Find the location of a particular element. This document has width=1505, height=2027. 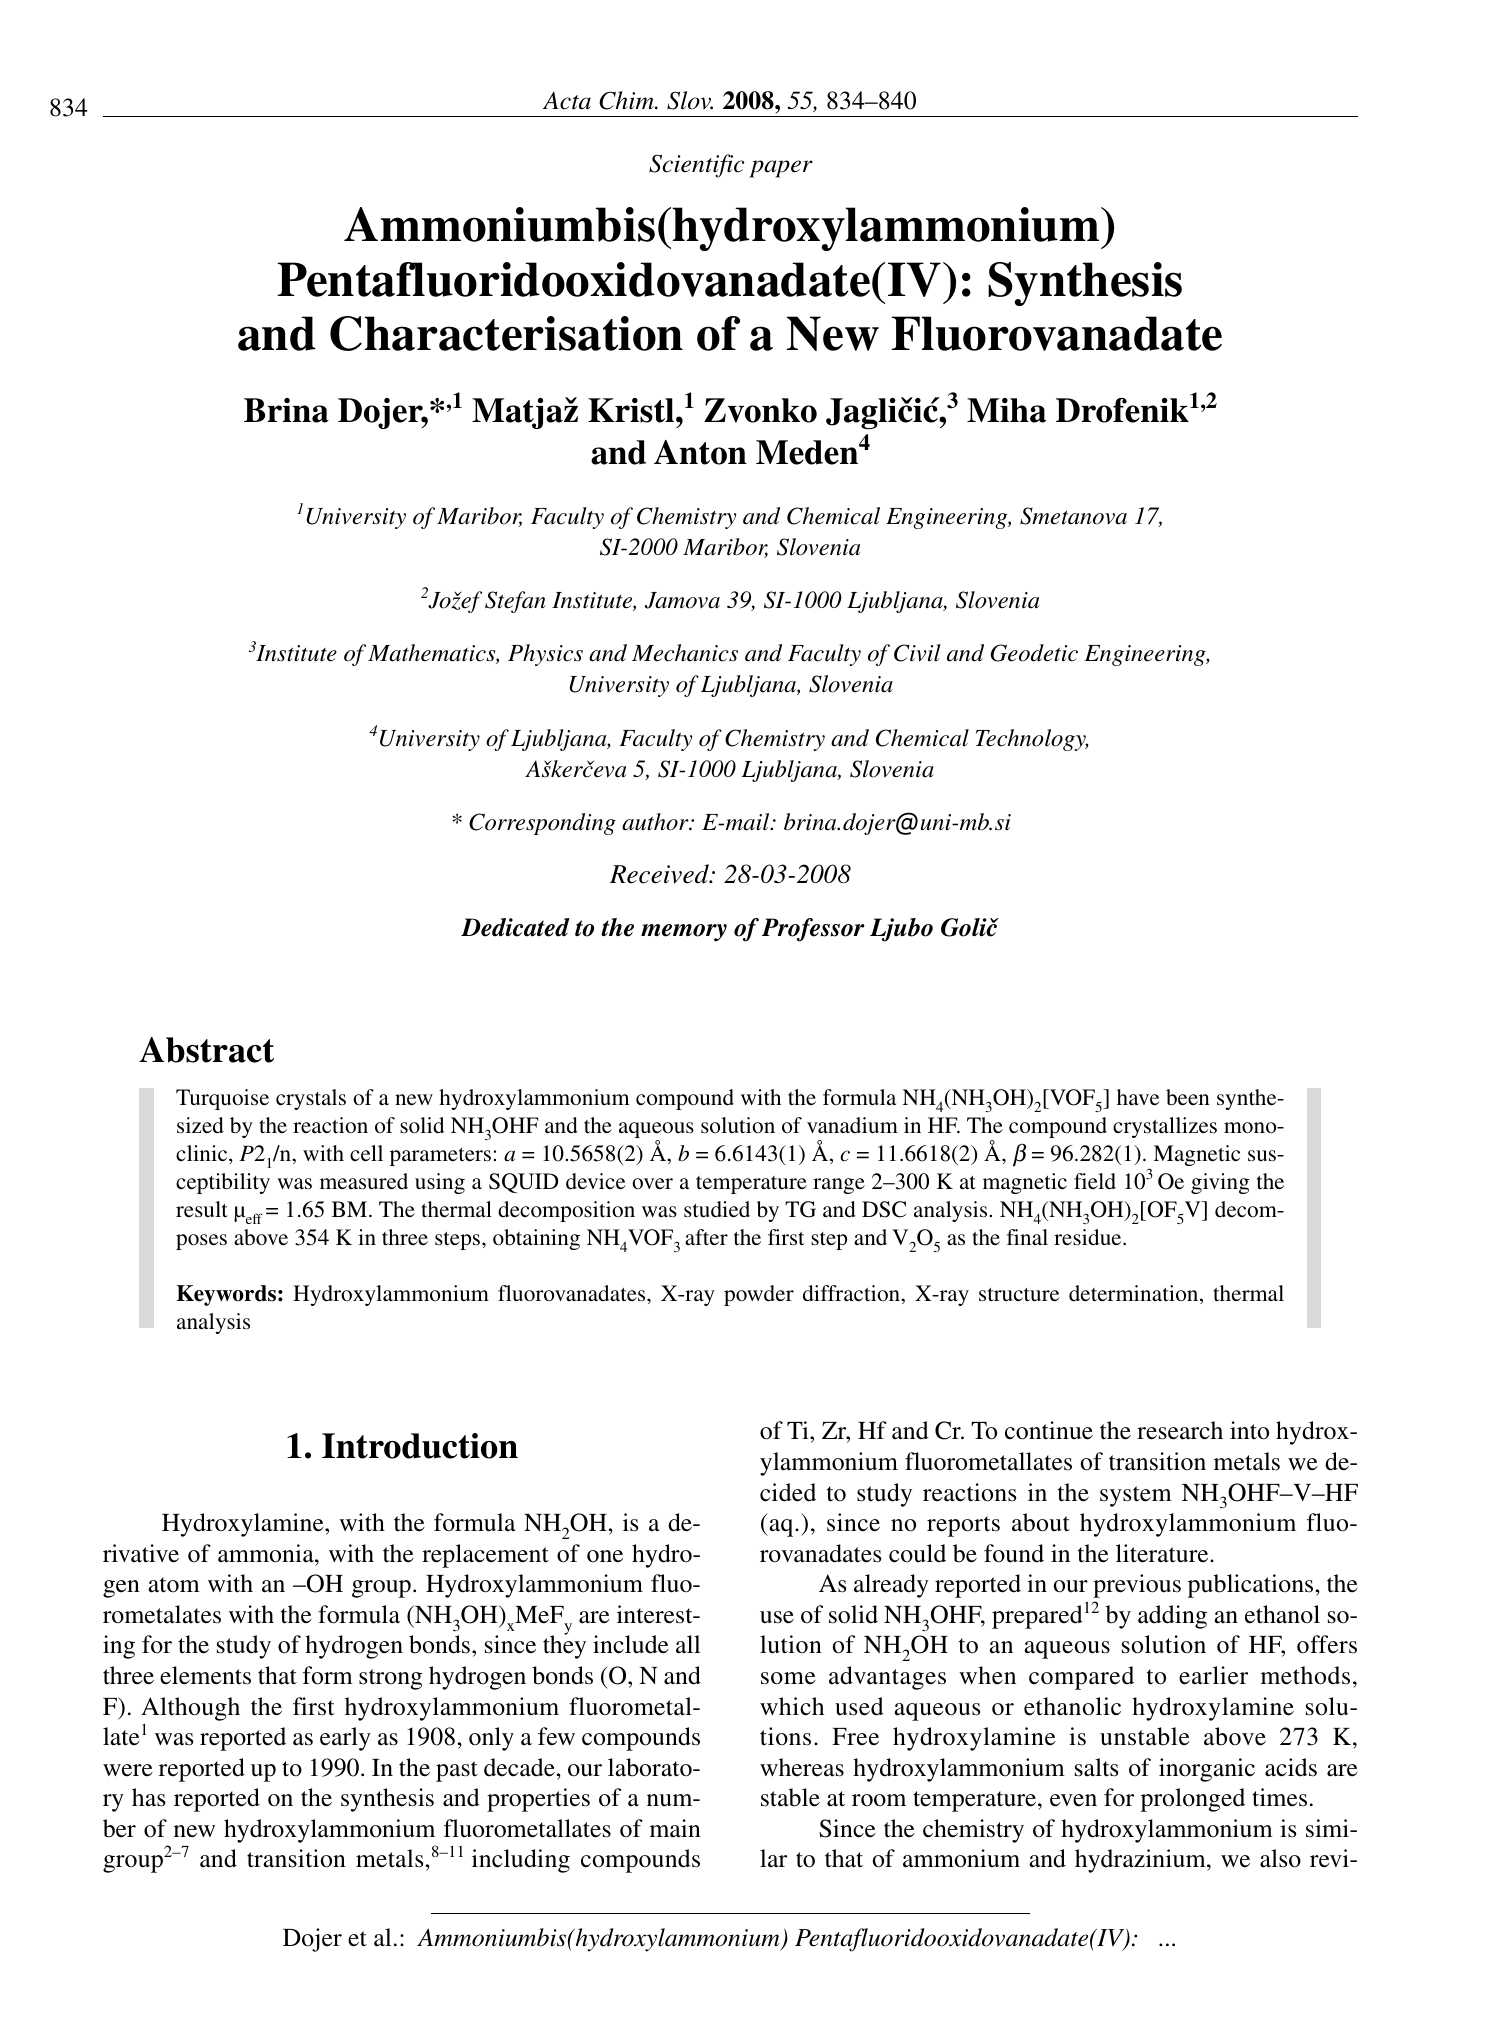

Acta is located at coordinates (567, 101).
